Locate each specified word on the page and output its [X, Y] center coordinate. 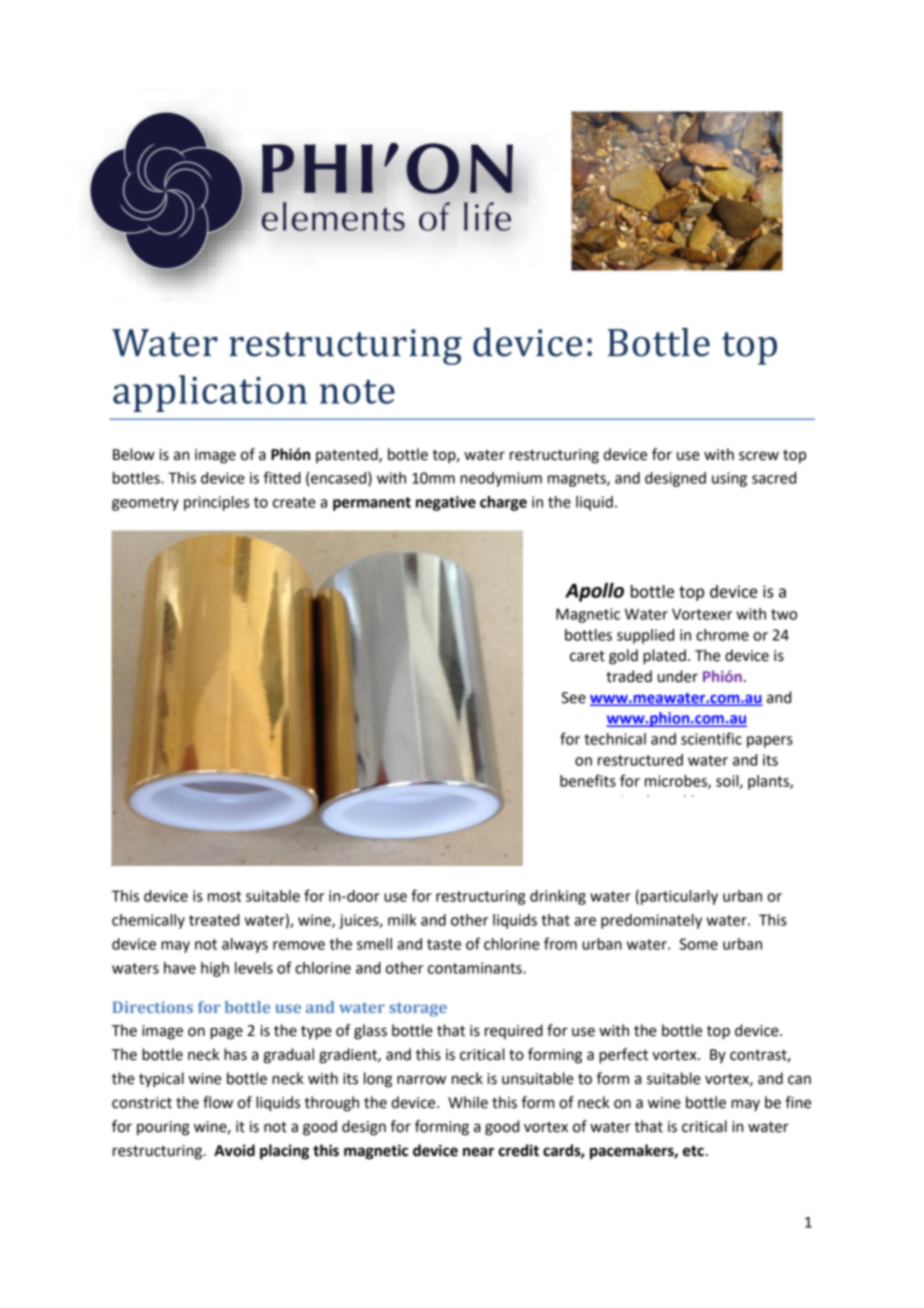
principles [216, 503]
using [729, 479]
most [224, 896]
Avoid [234, 1150]
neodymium [501, 479]
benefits [588, 780]
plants [769, 782]
